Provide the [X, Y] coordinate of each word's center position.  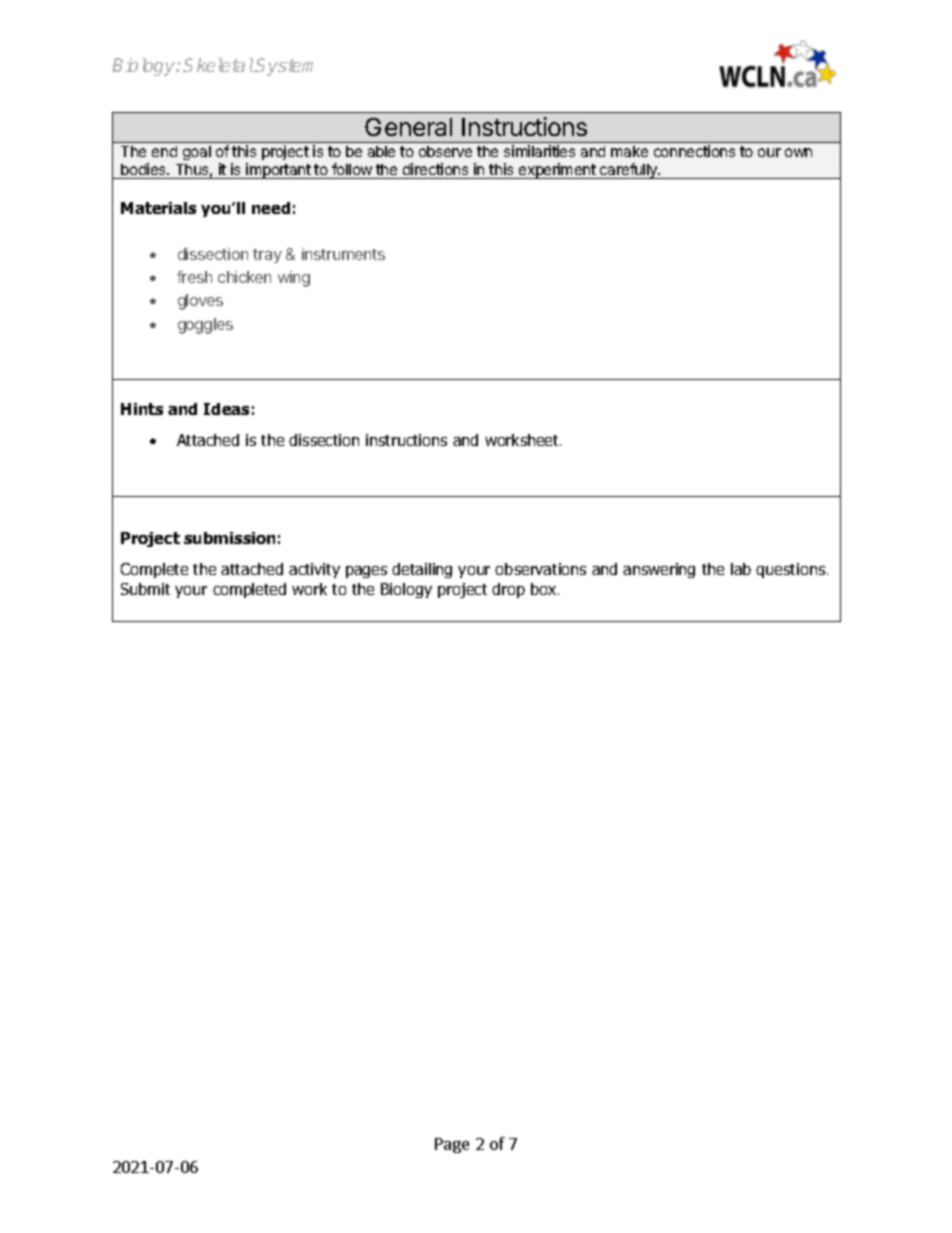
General [408, 127]
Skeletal [218, 65]
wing [294, 279]
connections [694, 151]
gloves [200, 302]
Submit [145, 589]
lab [741, 569]
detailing [422, 570]
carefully [629, 171]
